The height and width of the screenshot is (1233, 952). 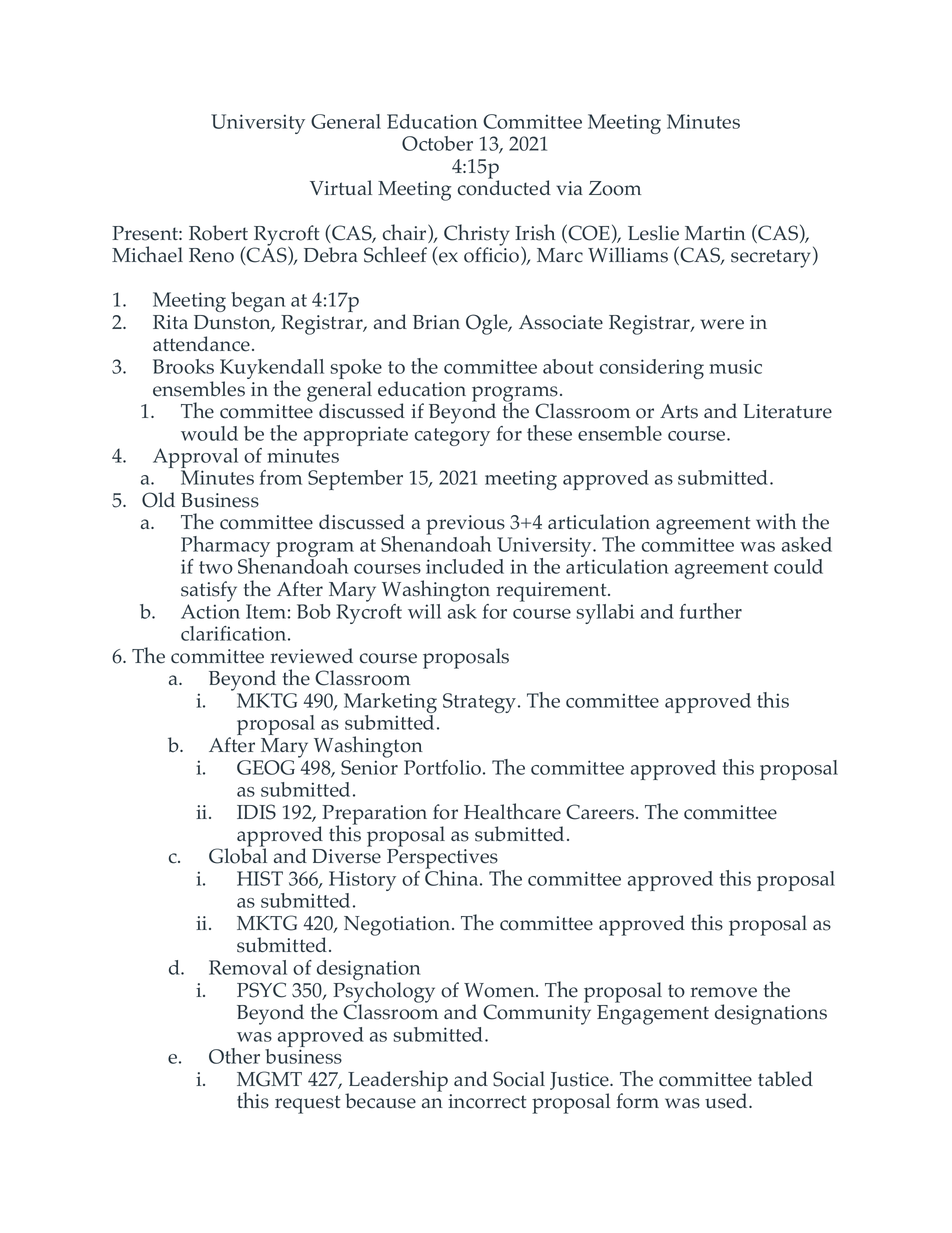 I want to click on Other, so click(x=234, y=1056).
